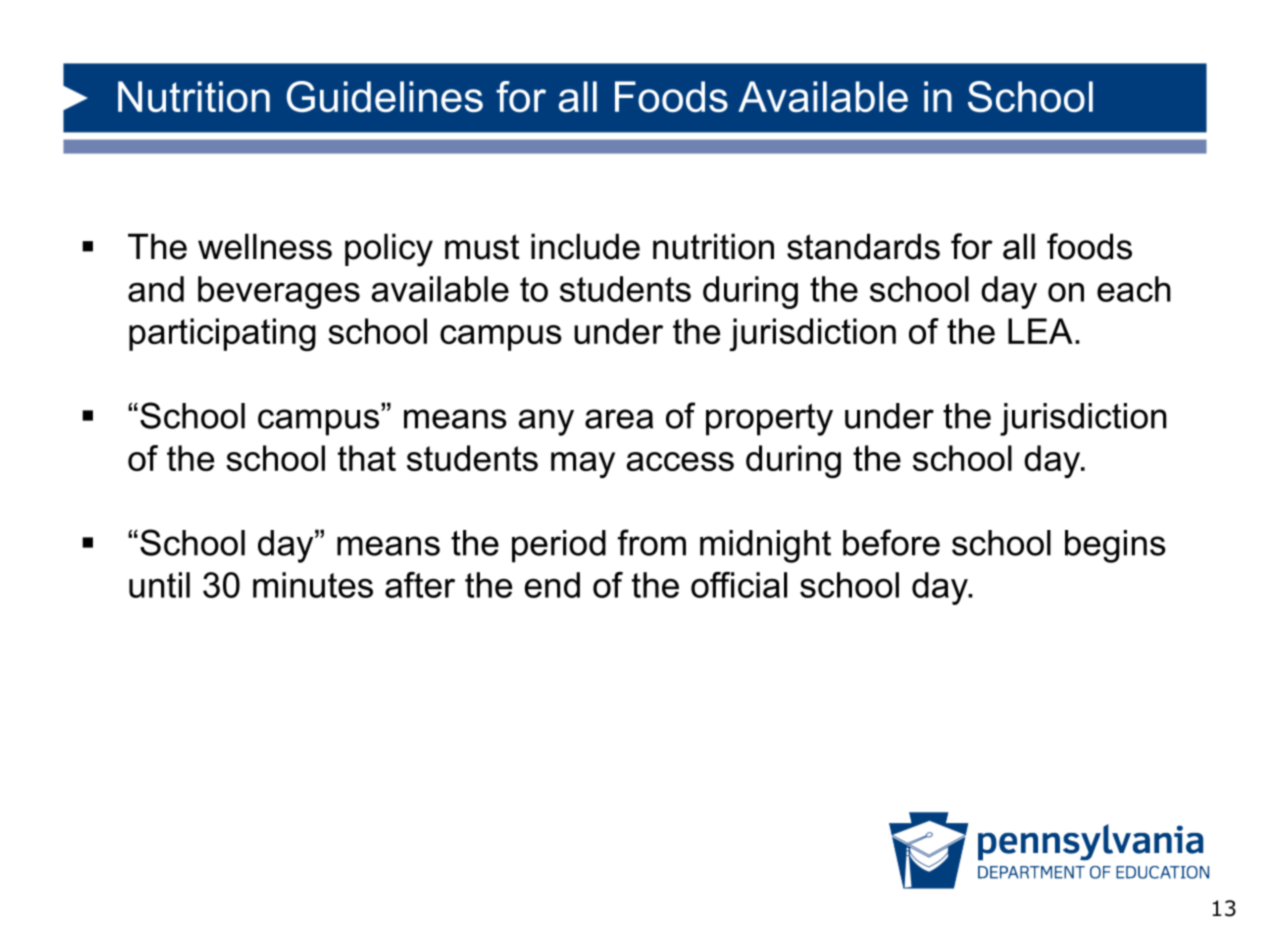  I want to click on include, so click(585, 246).
